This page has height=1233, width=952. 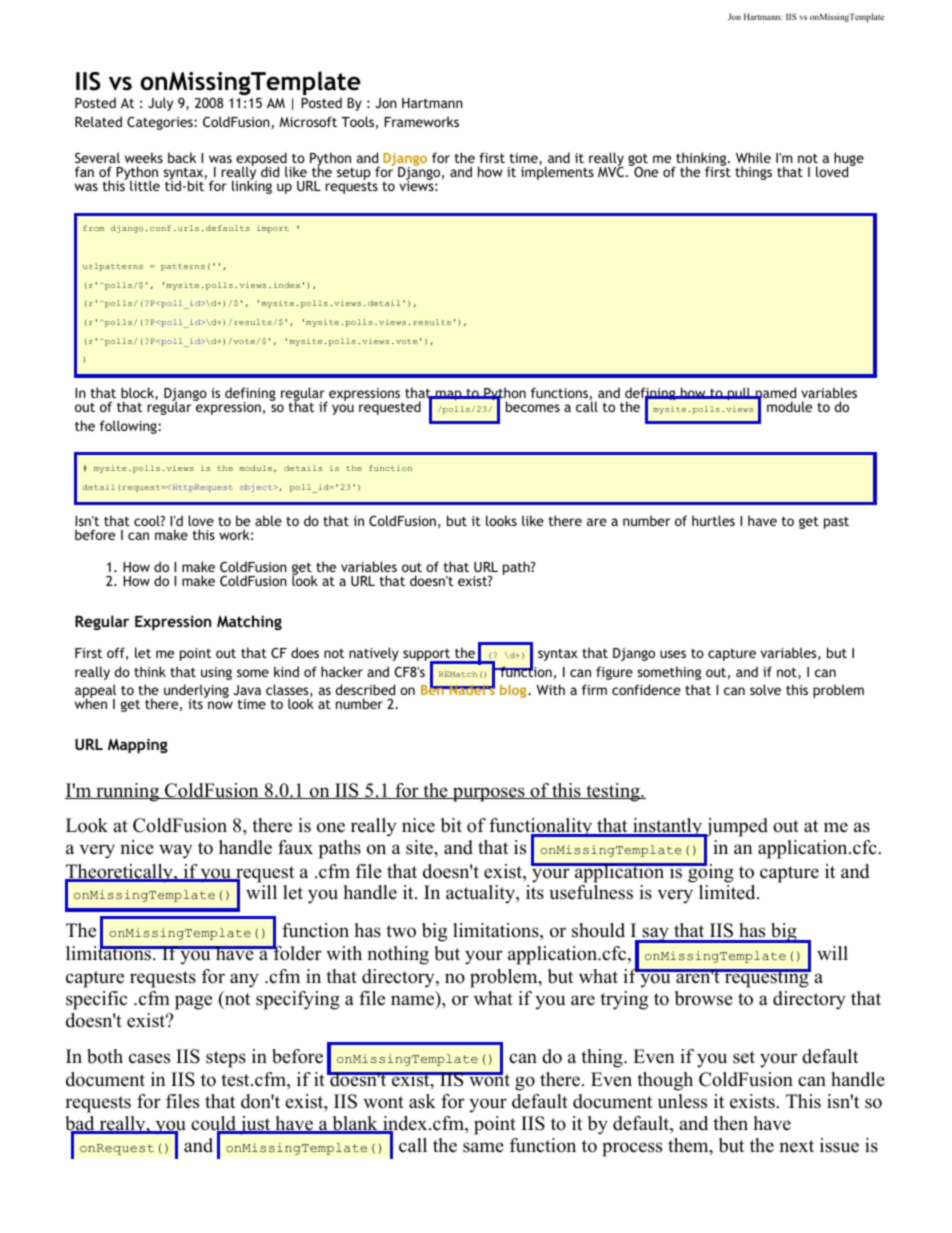 I want to click on implements, so click(x=557, y=172).
